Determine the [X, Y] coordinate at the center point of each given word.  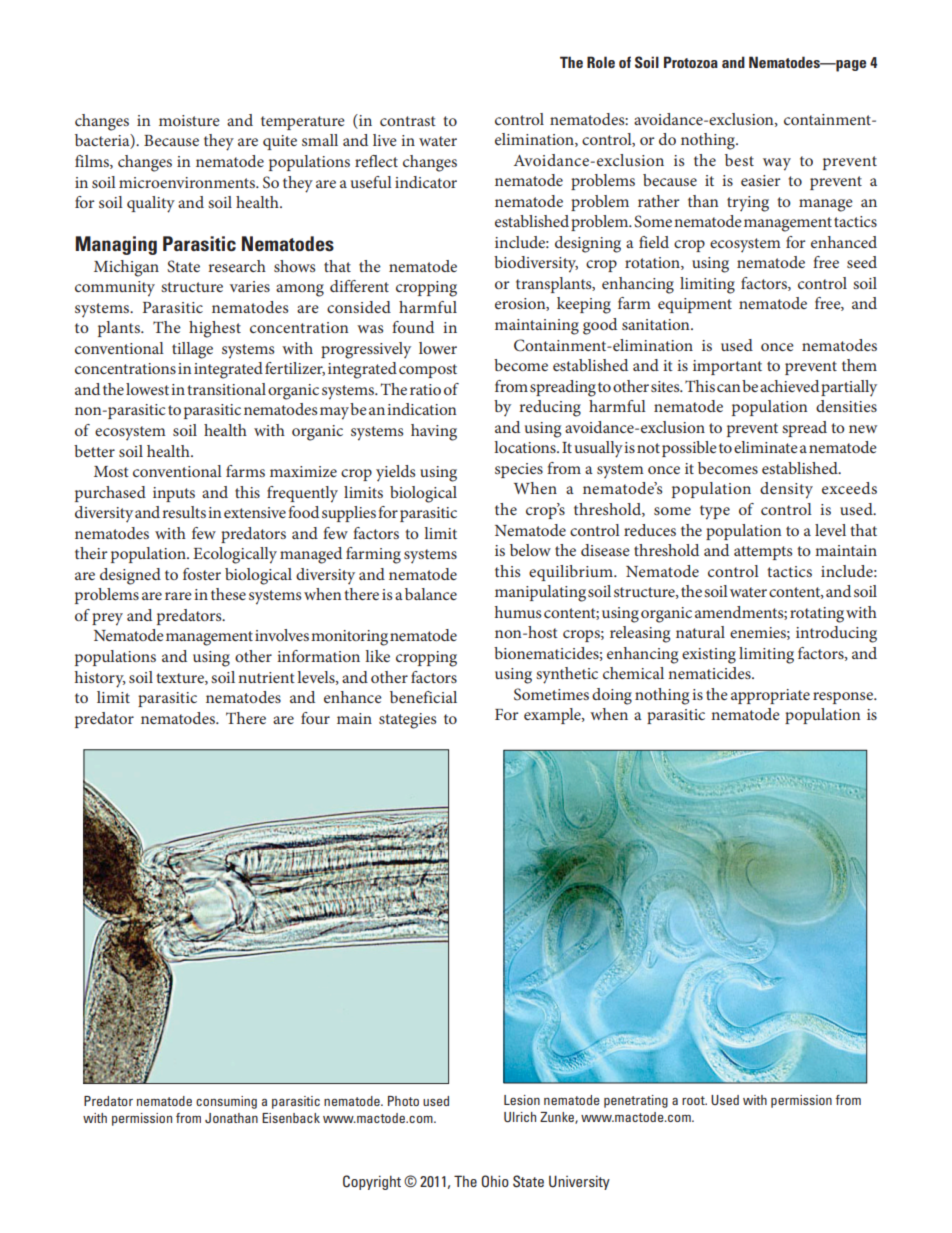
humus [518, 612]
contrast [408, 121]
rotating [817, 615]
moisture [189, 120]
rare [178, 596]
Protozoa [691, 62]
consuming [226, 1102]
